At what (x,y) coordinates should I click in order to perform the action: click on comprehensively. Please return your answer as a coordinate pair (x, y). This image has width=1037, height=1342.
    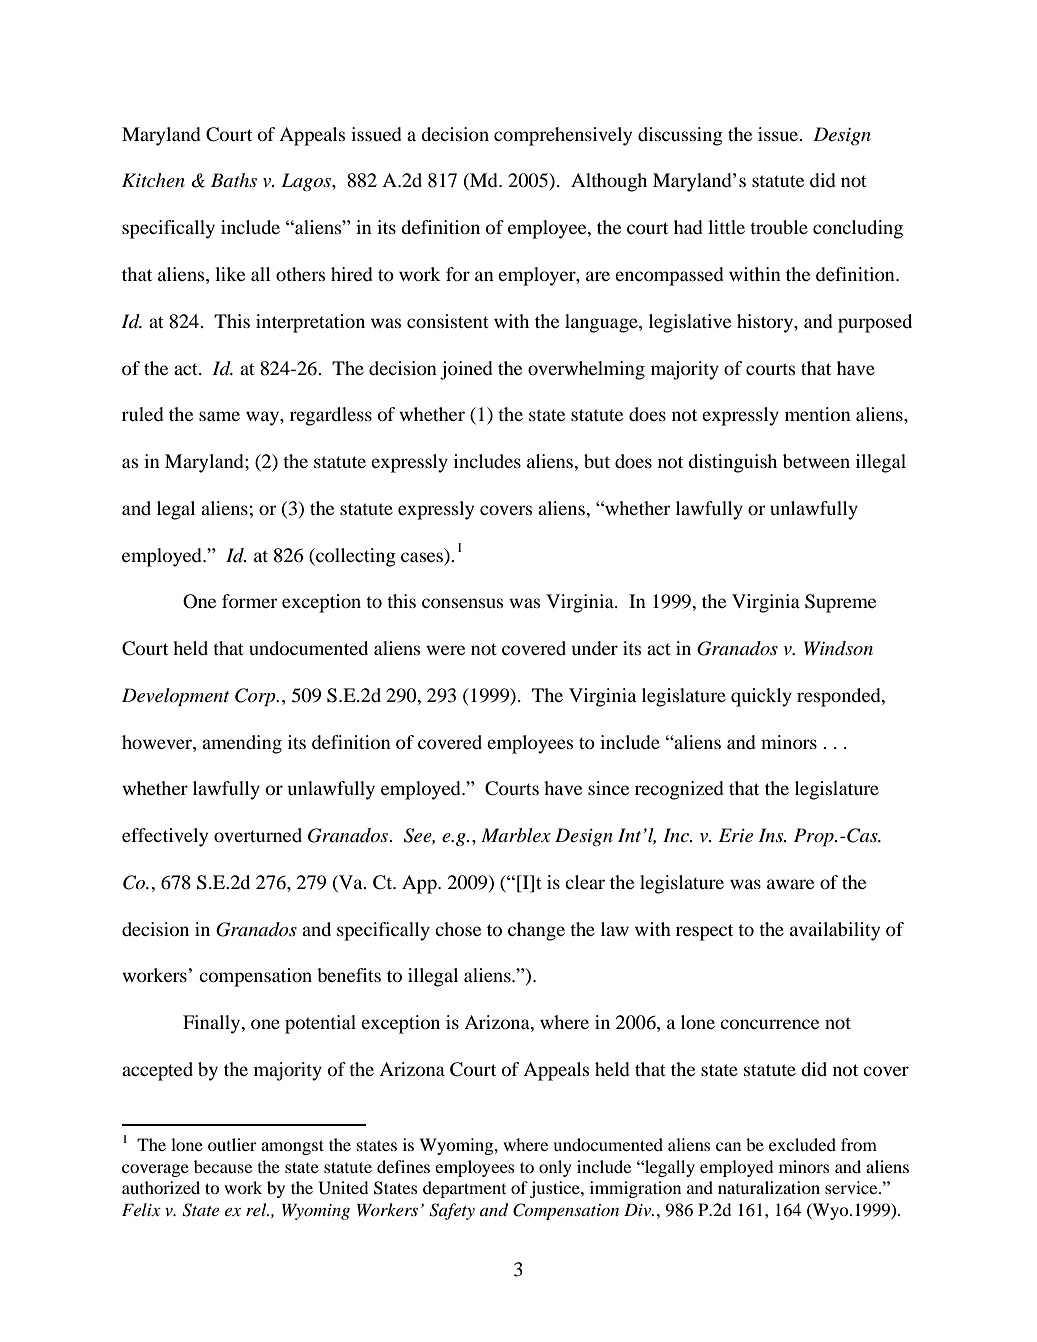
    Looking at the image, I should click on (563, 136).
